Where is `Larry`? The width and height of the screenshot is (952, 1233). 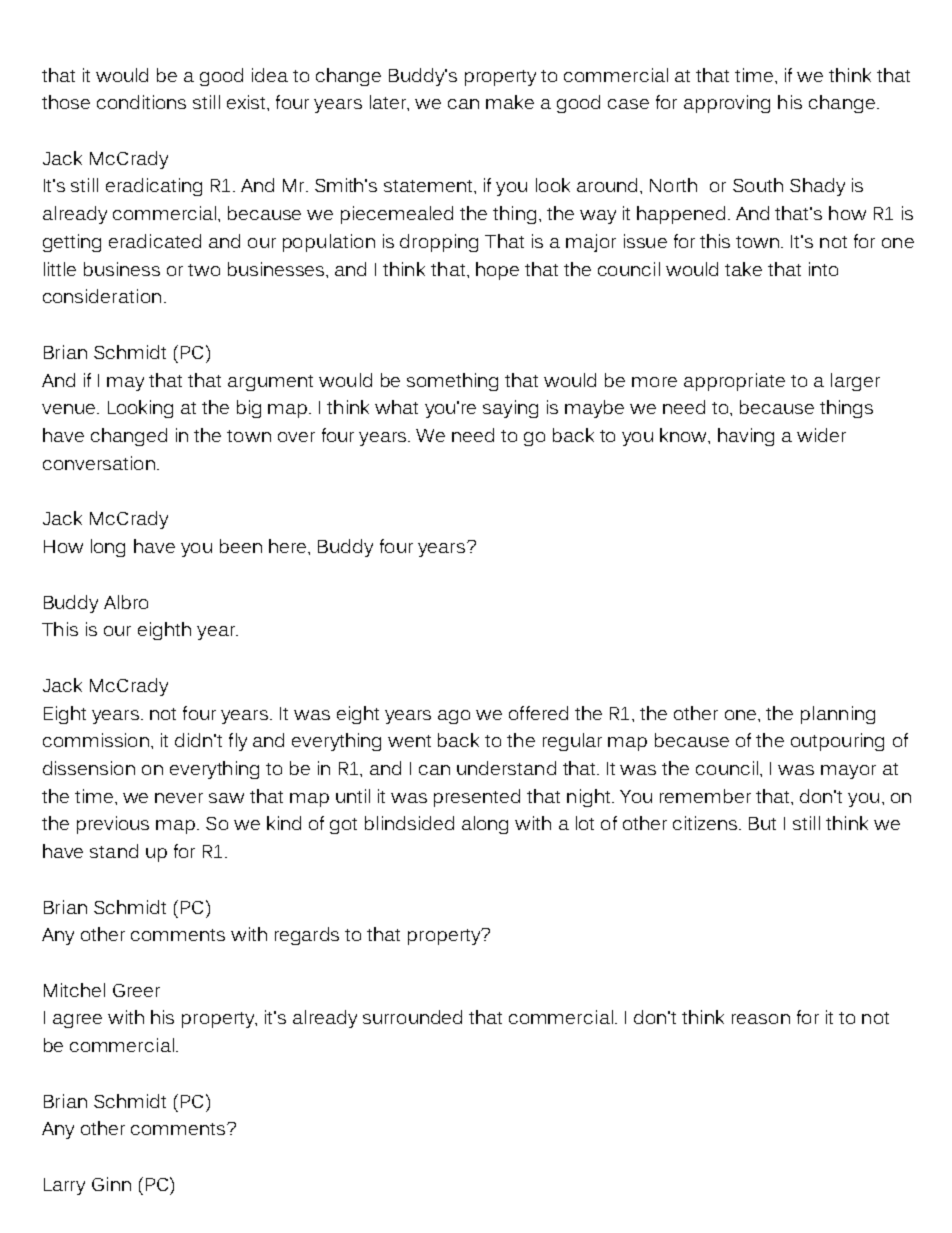
Larry is located at coordinates (64, 1186).
